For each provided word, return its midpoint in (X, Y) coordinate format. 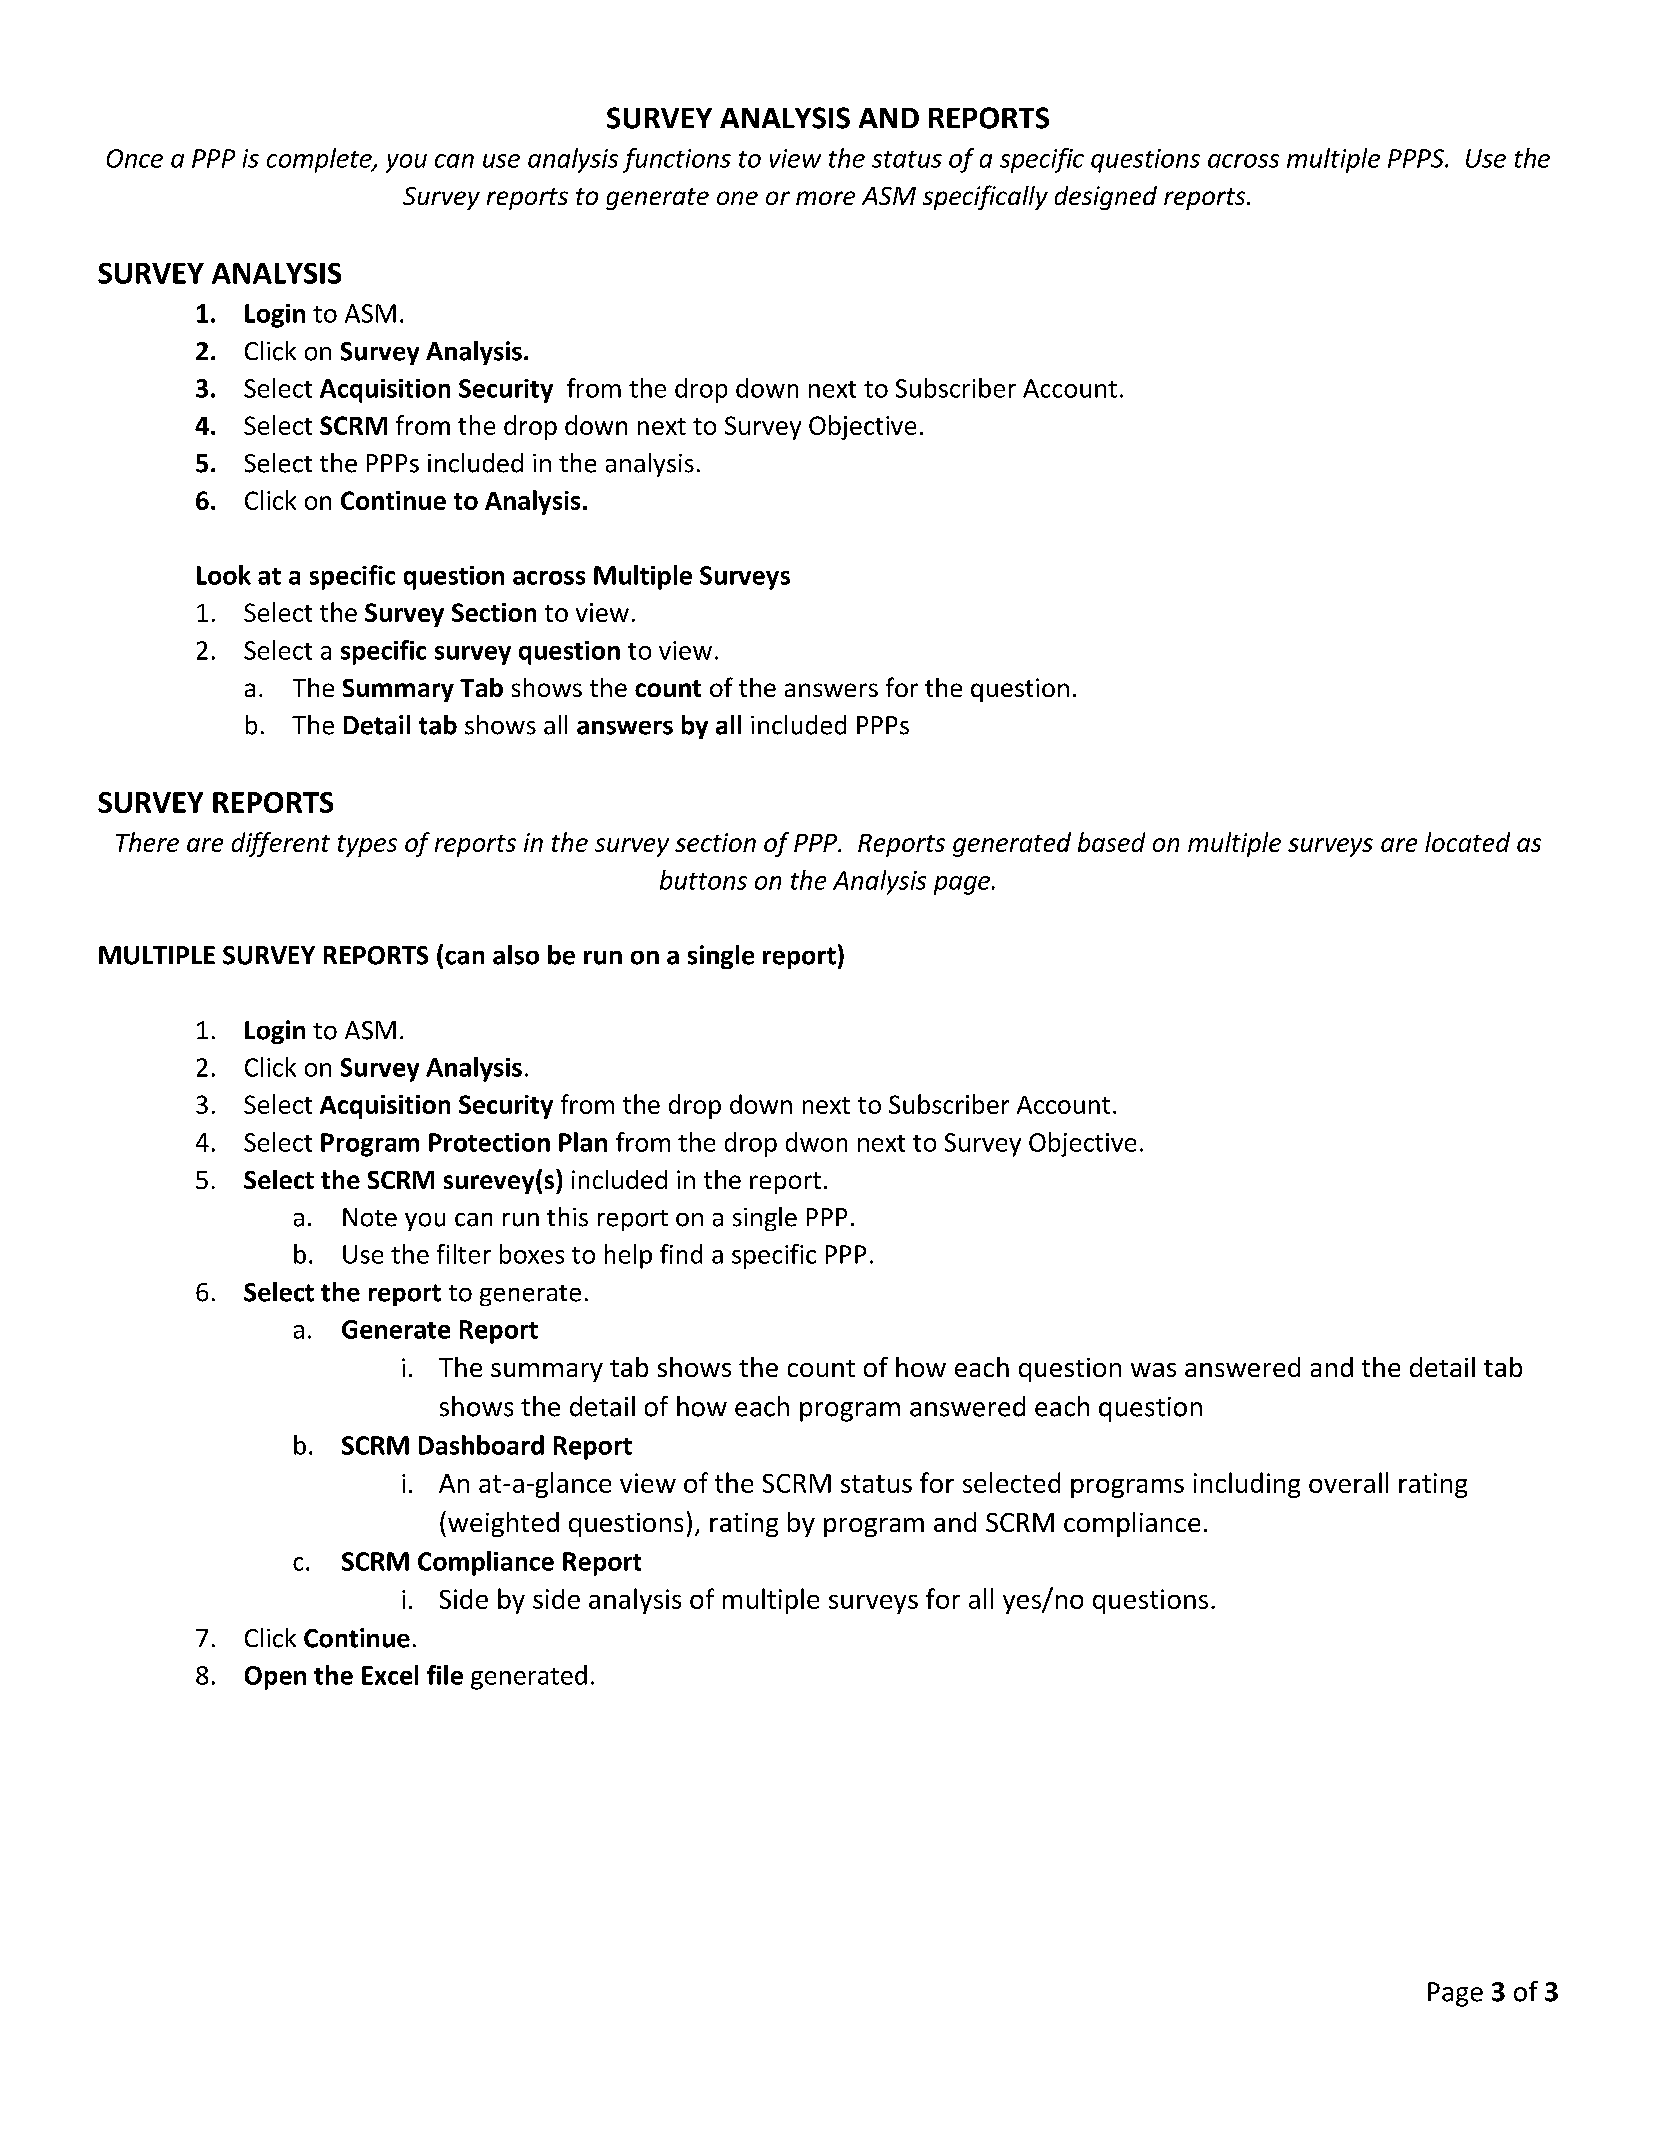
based (1111, 842)
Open (275, 1678)
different (281, 844)
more (825, 198)
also (516, 955)
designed (1106, 198)
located (1467, 842)
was (1153, 1370)
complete (320, 160)
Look (224, 575)
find (681, 1254)
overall (1348, 1482)
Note (370, 1217)
